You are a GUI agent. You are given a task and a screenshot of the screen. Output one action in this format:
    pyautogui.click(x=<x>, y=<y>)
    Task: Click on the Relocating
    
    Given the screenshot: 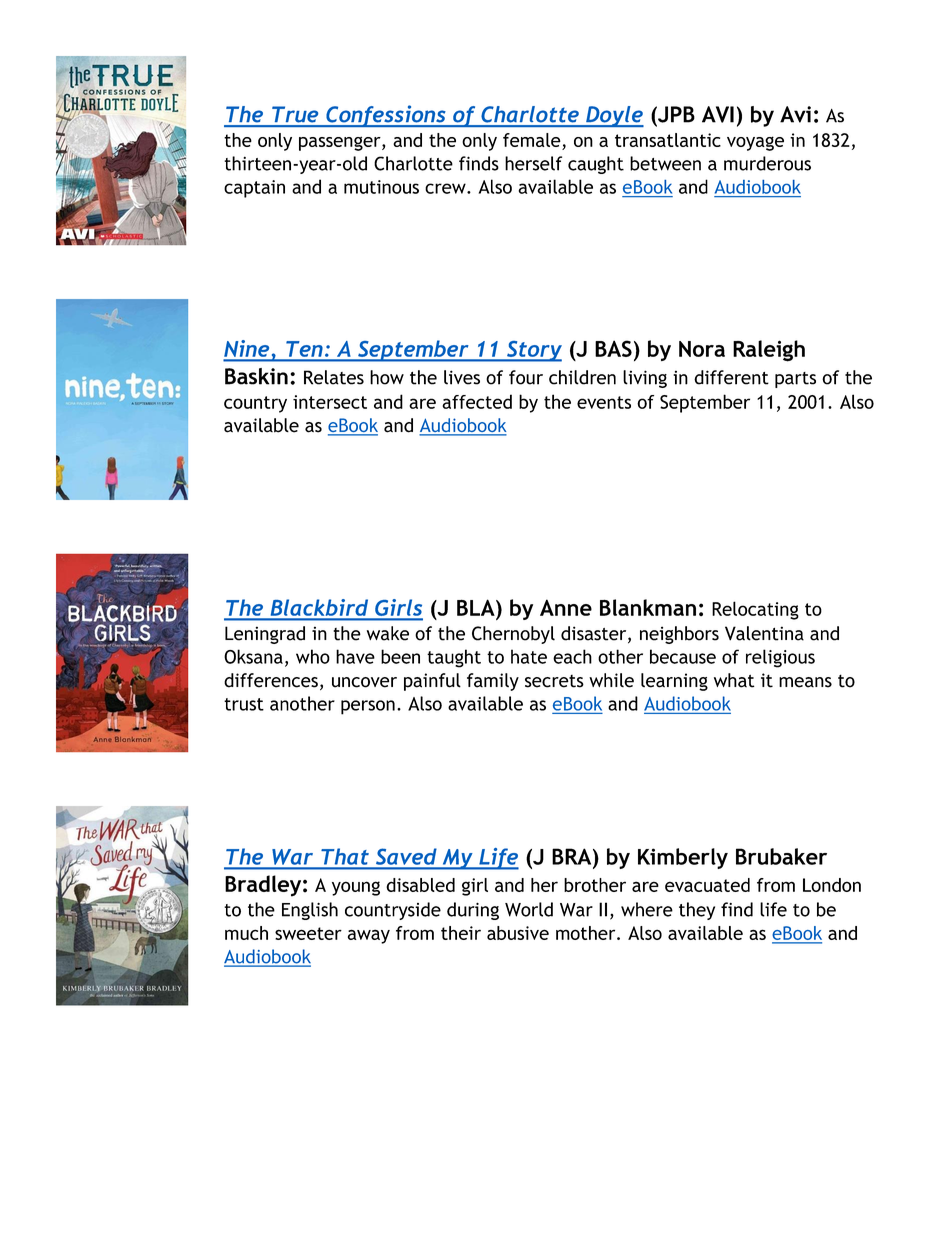 What is the action you would take?
    pyautogui.click(x=755, y=610)
